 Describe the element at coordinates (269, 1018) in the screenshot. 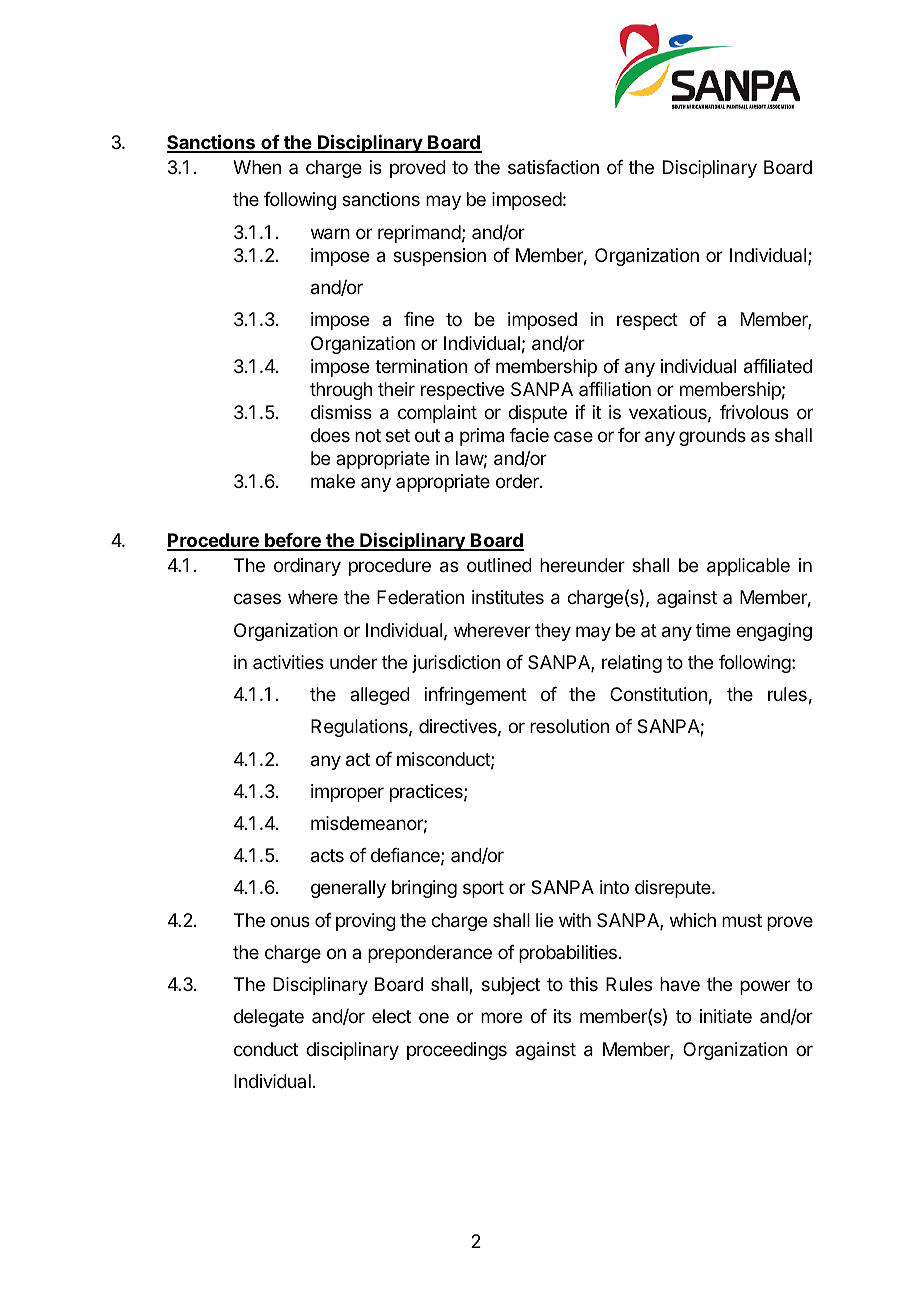

I see `delegate` at that location.
